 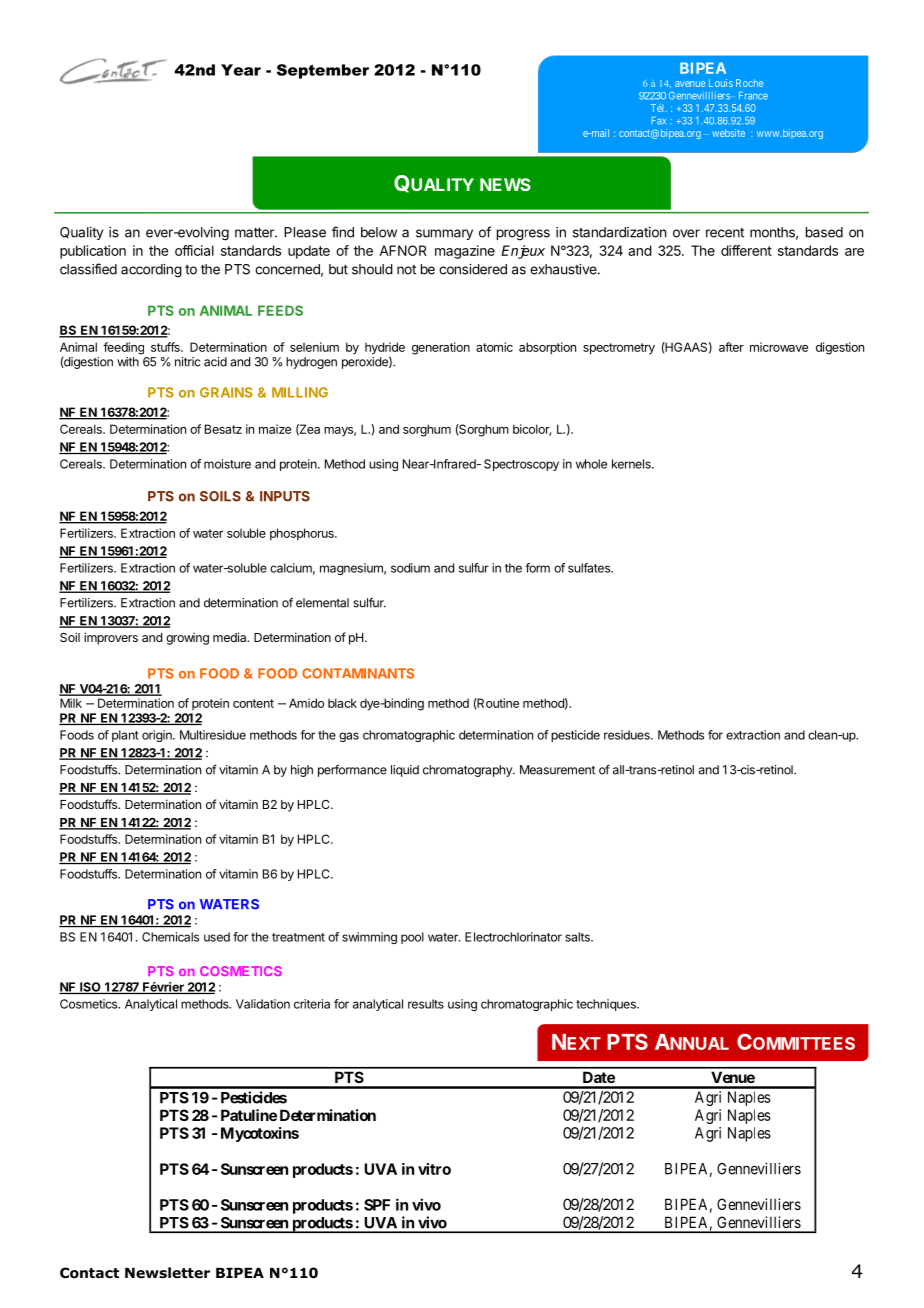 What do you see at coordinates (170, 937) in the document?
I see `Chemicals` at bounding box center [170, 937].
